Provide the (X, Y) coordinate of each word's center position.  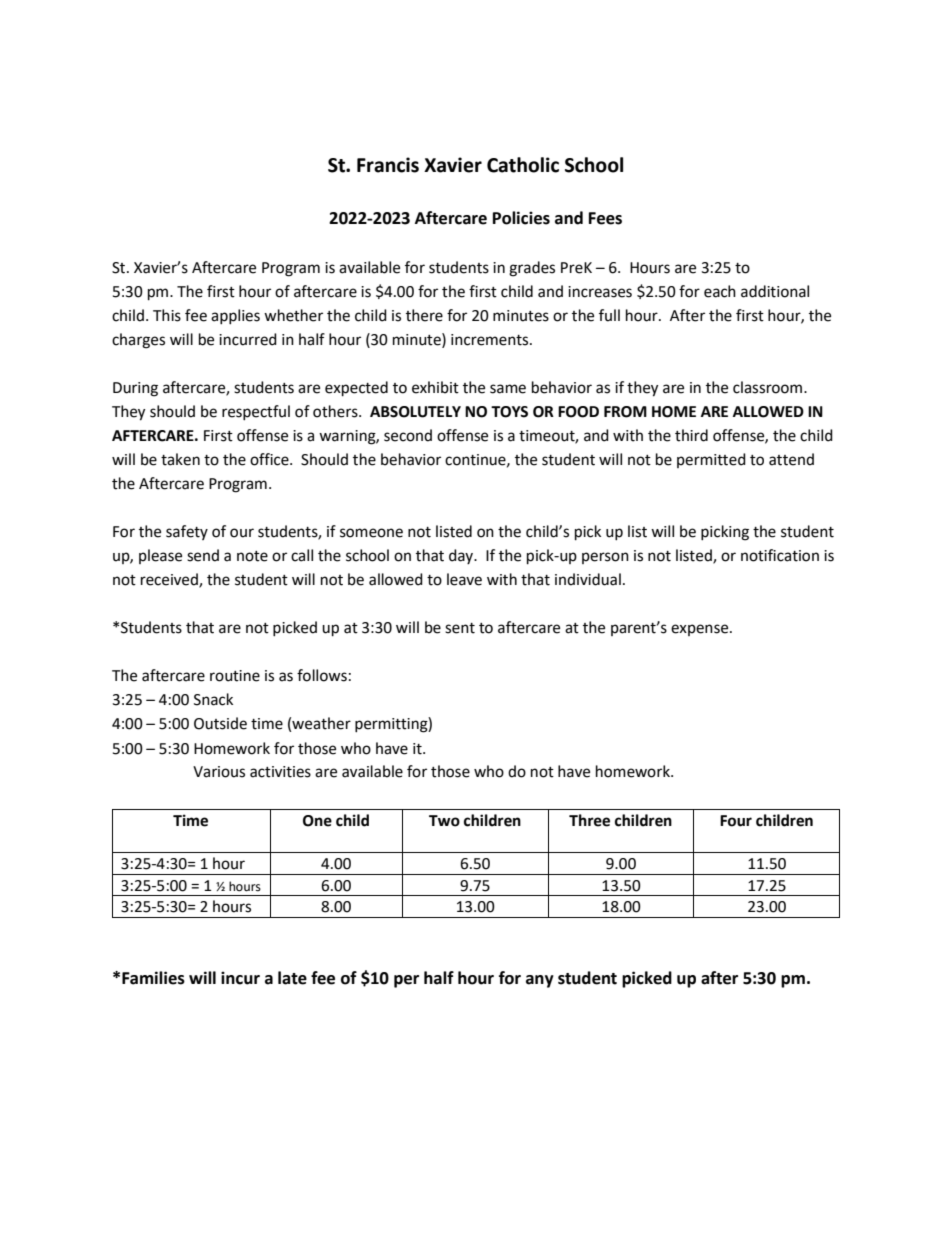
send (203, 555)
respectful (256, 412)
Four (736, 821)
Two (444, 821)
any (540, 981)
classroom (769, 387)
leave (464, 579)
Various (219, 772)
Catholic (523, 165)
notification (780, 555)
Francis (388, 165)
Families (153, 978)
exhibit (435, 387)
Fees (605, 218)
